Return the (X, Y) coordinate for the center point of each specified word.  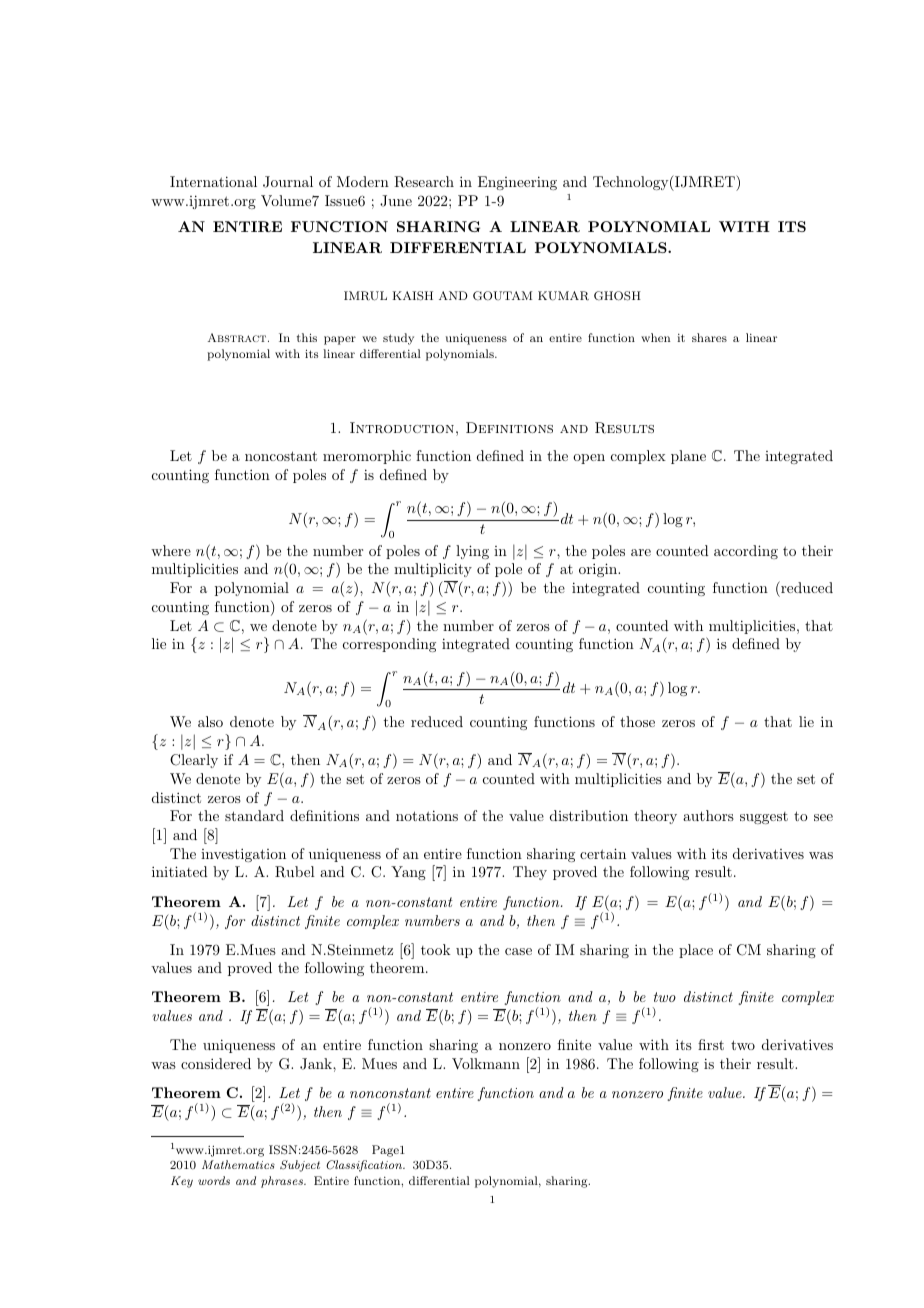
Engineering (517, 183)
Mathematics (238, 1164)
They (530, 873)
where (171, 550)
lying (472, 552)
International (213, 181)
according (746, 552)
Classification (365, 1166)
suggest (764, 818)
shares (709, 337)
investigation (243, 855)
